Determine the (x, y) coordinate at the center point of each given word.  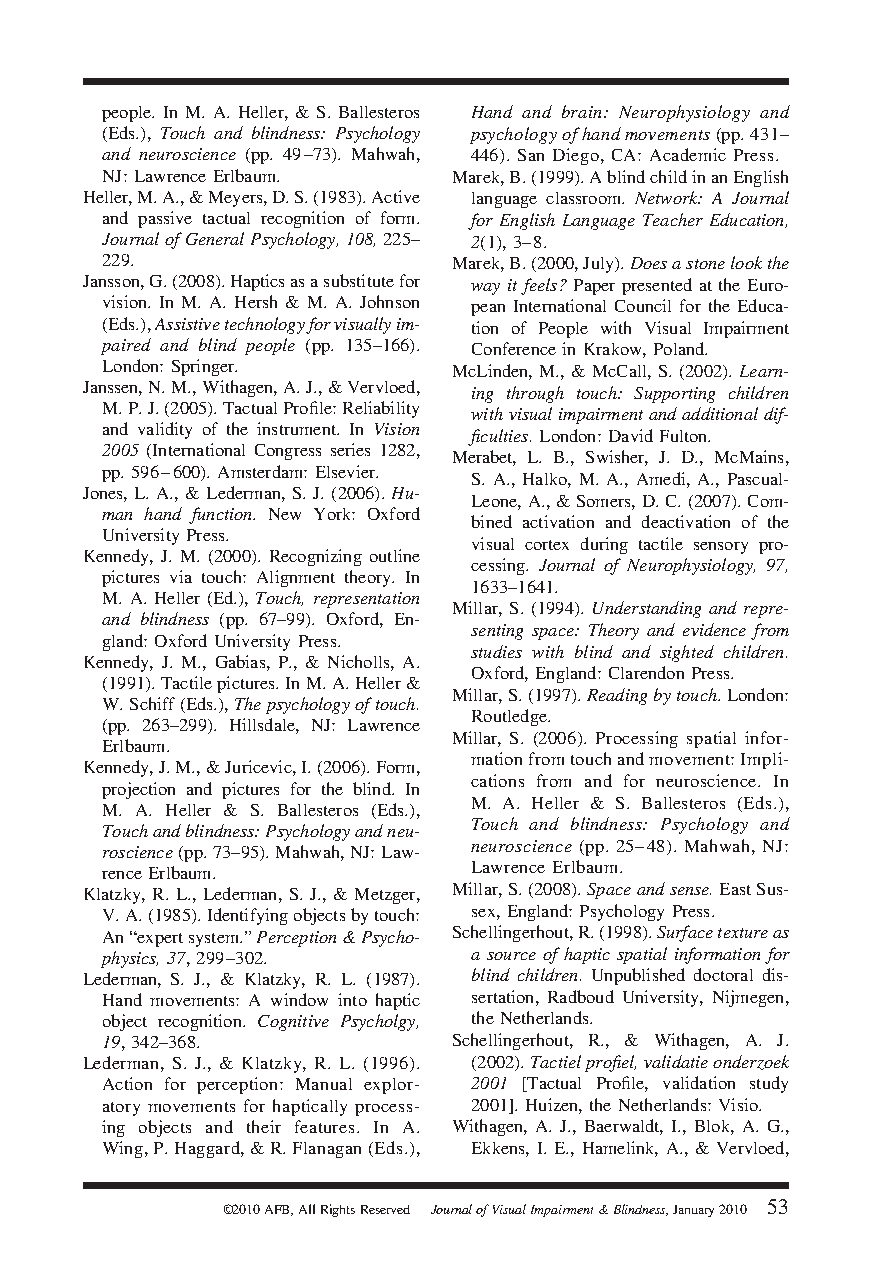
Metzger (386, 896)
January (693, 1211)
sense (690, 891)
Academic (688, 154)
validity (165, 430)
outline (395, 555)
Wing (124, 1149)
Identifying (248, 916)
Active (396, 196)
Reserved (385, 1209)
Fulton (685, 436)
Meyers (237, 199)
